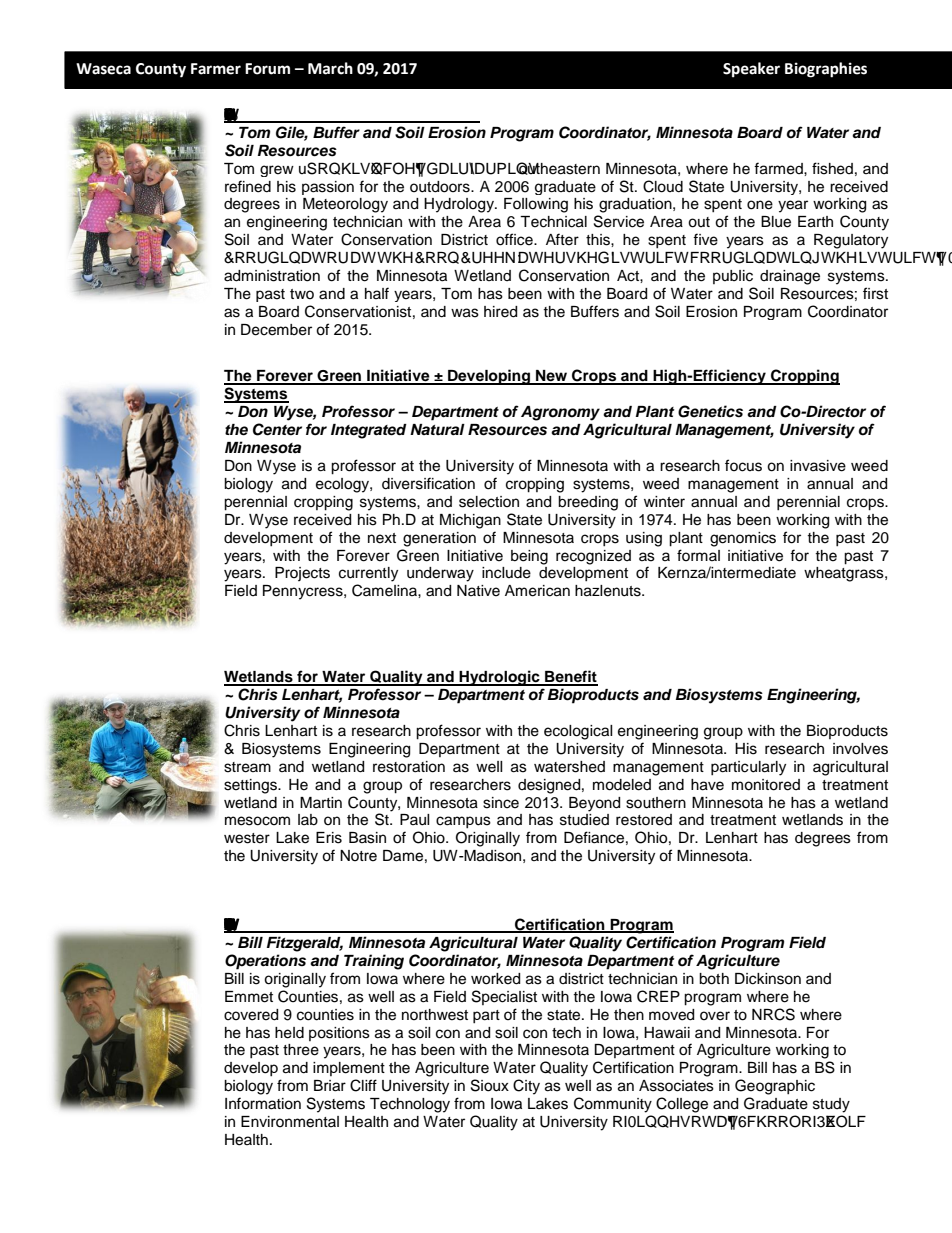 The image size is (952, 1233). I want to click on drainage, so click(790, 277).
